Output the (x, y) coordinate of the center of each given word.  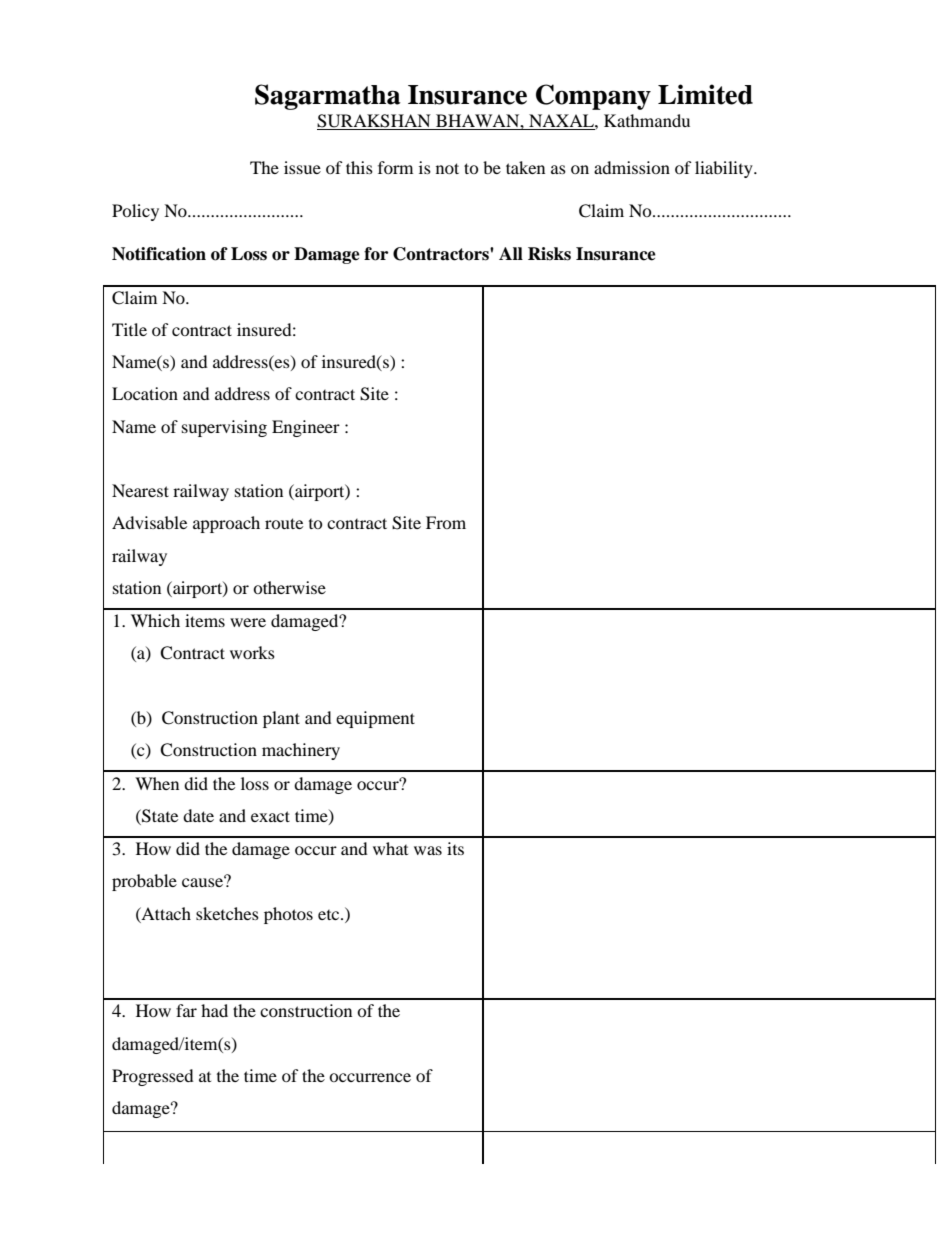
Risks (549, 254)
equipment (375, 719)
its (455, 848)
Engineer (306, 428)
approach (226, 524)
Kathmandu (647, 120)
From (446, 522)
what (390, 848)
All (511, 253)
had (214, 1010)
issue (302, 167)
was (428, 850)
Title (129, 329)
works (252, 652)
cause (203, 881)
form (395, 167)
